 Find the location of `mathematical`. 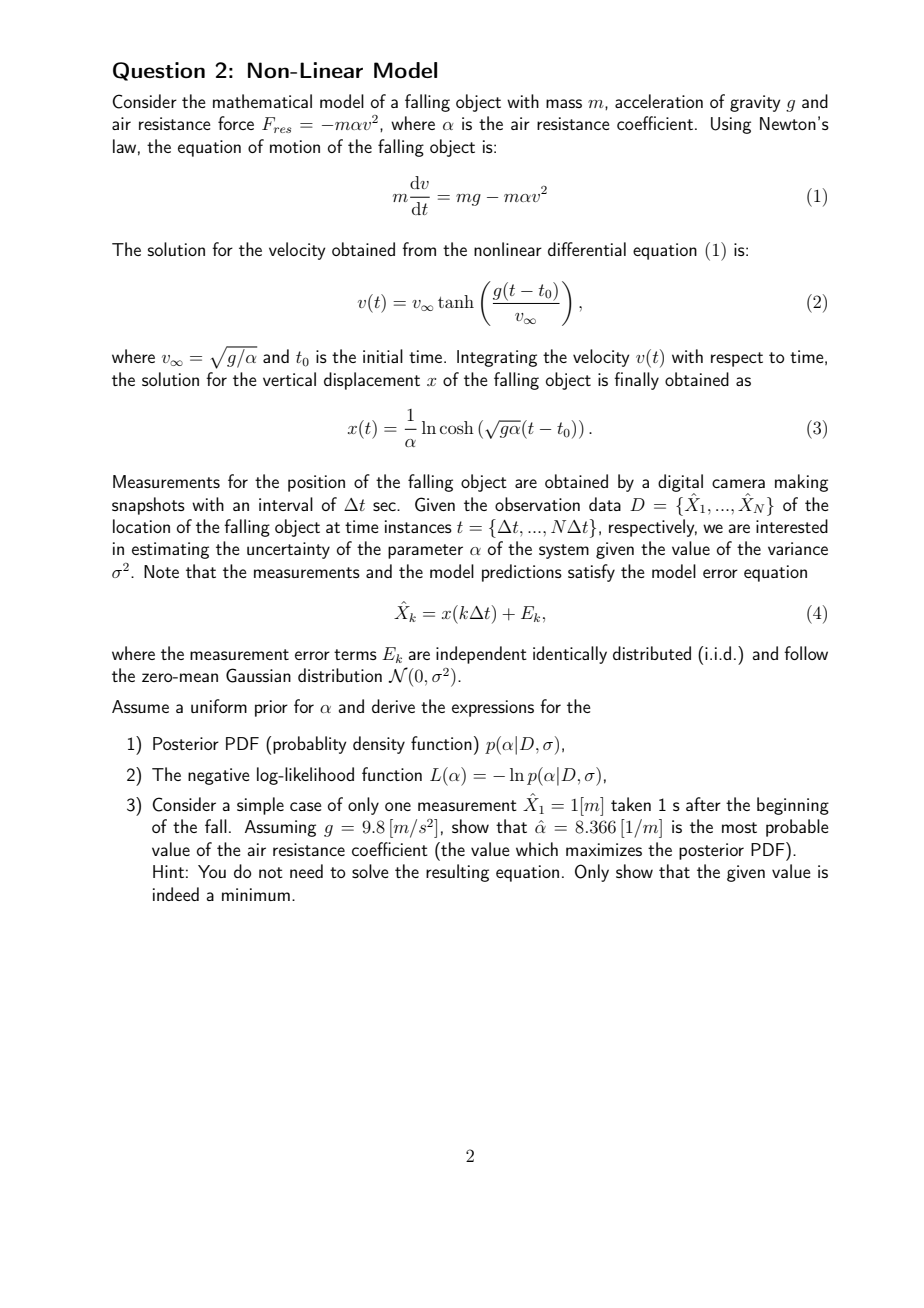

mathematical is located at coordinates (262, 101).
